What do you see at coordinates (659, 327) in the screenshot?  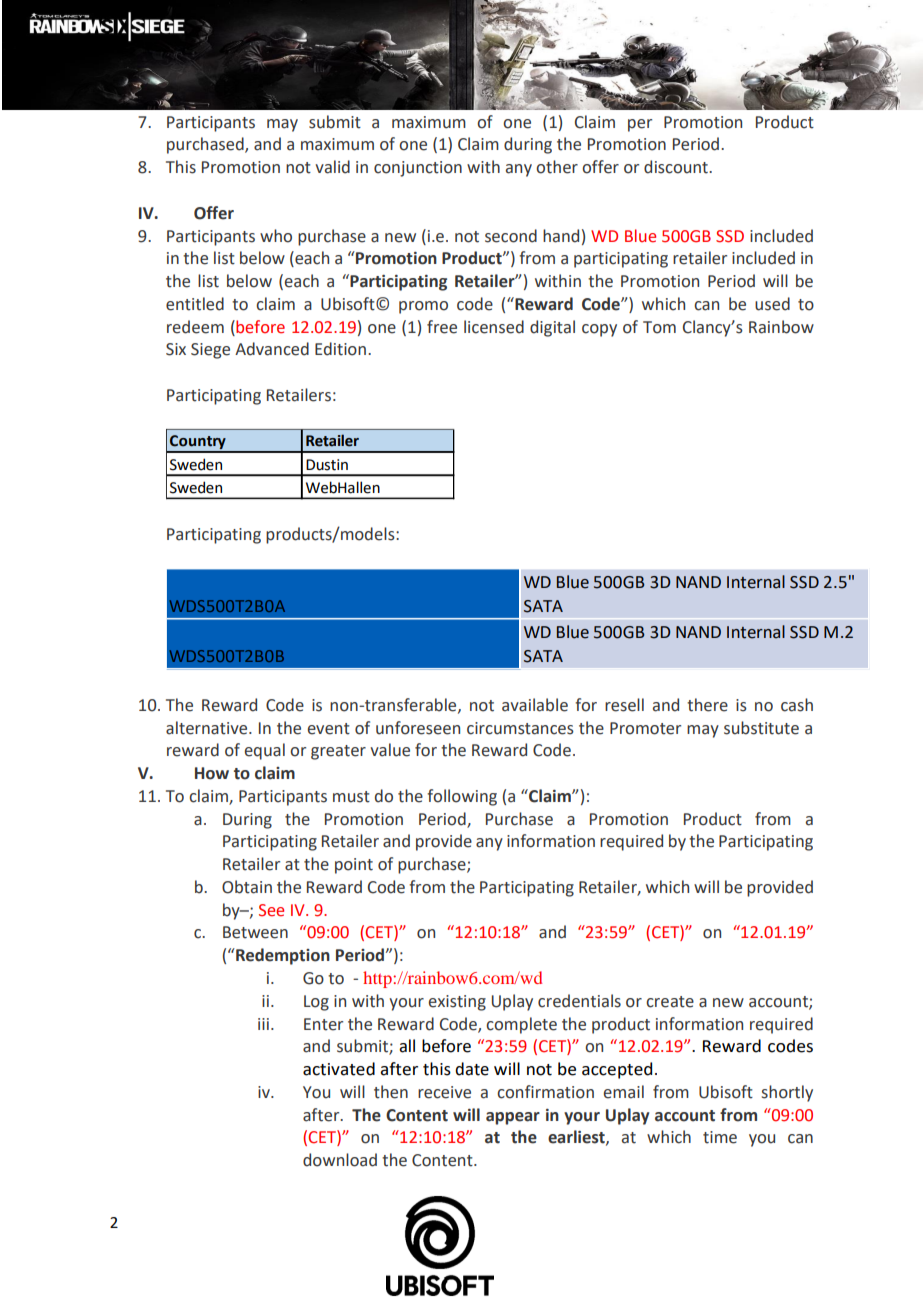 I see `Tom` at bounding box center [659, 327].
